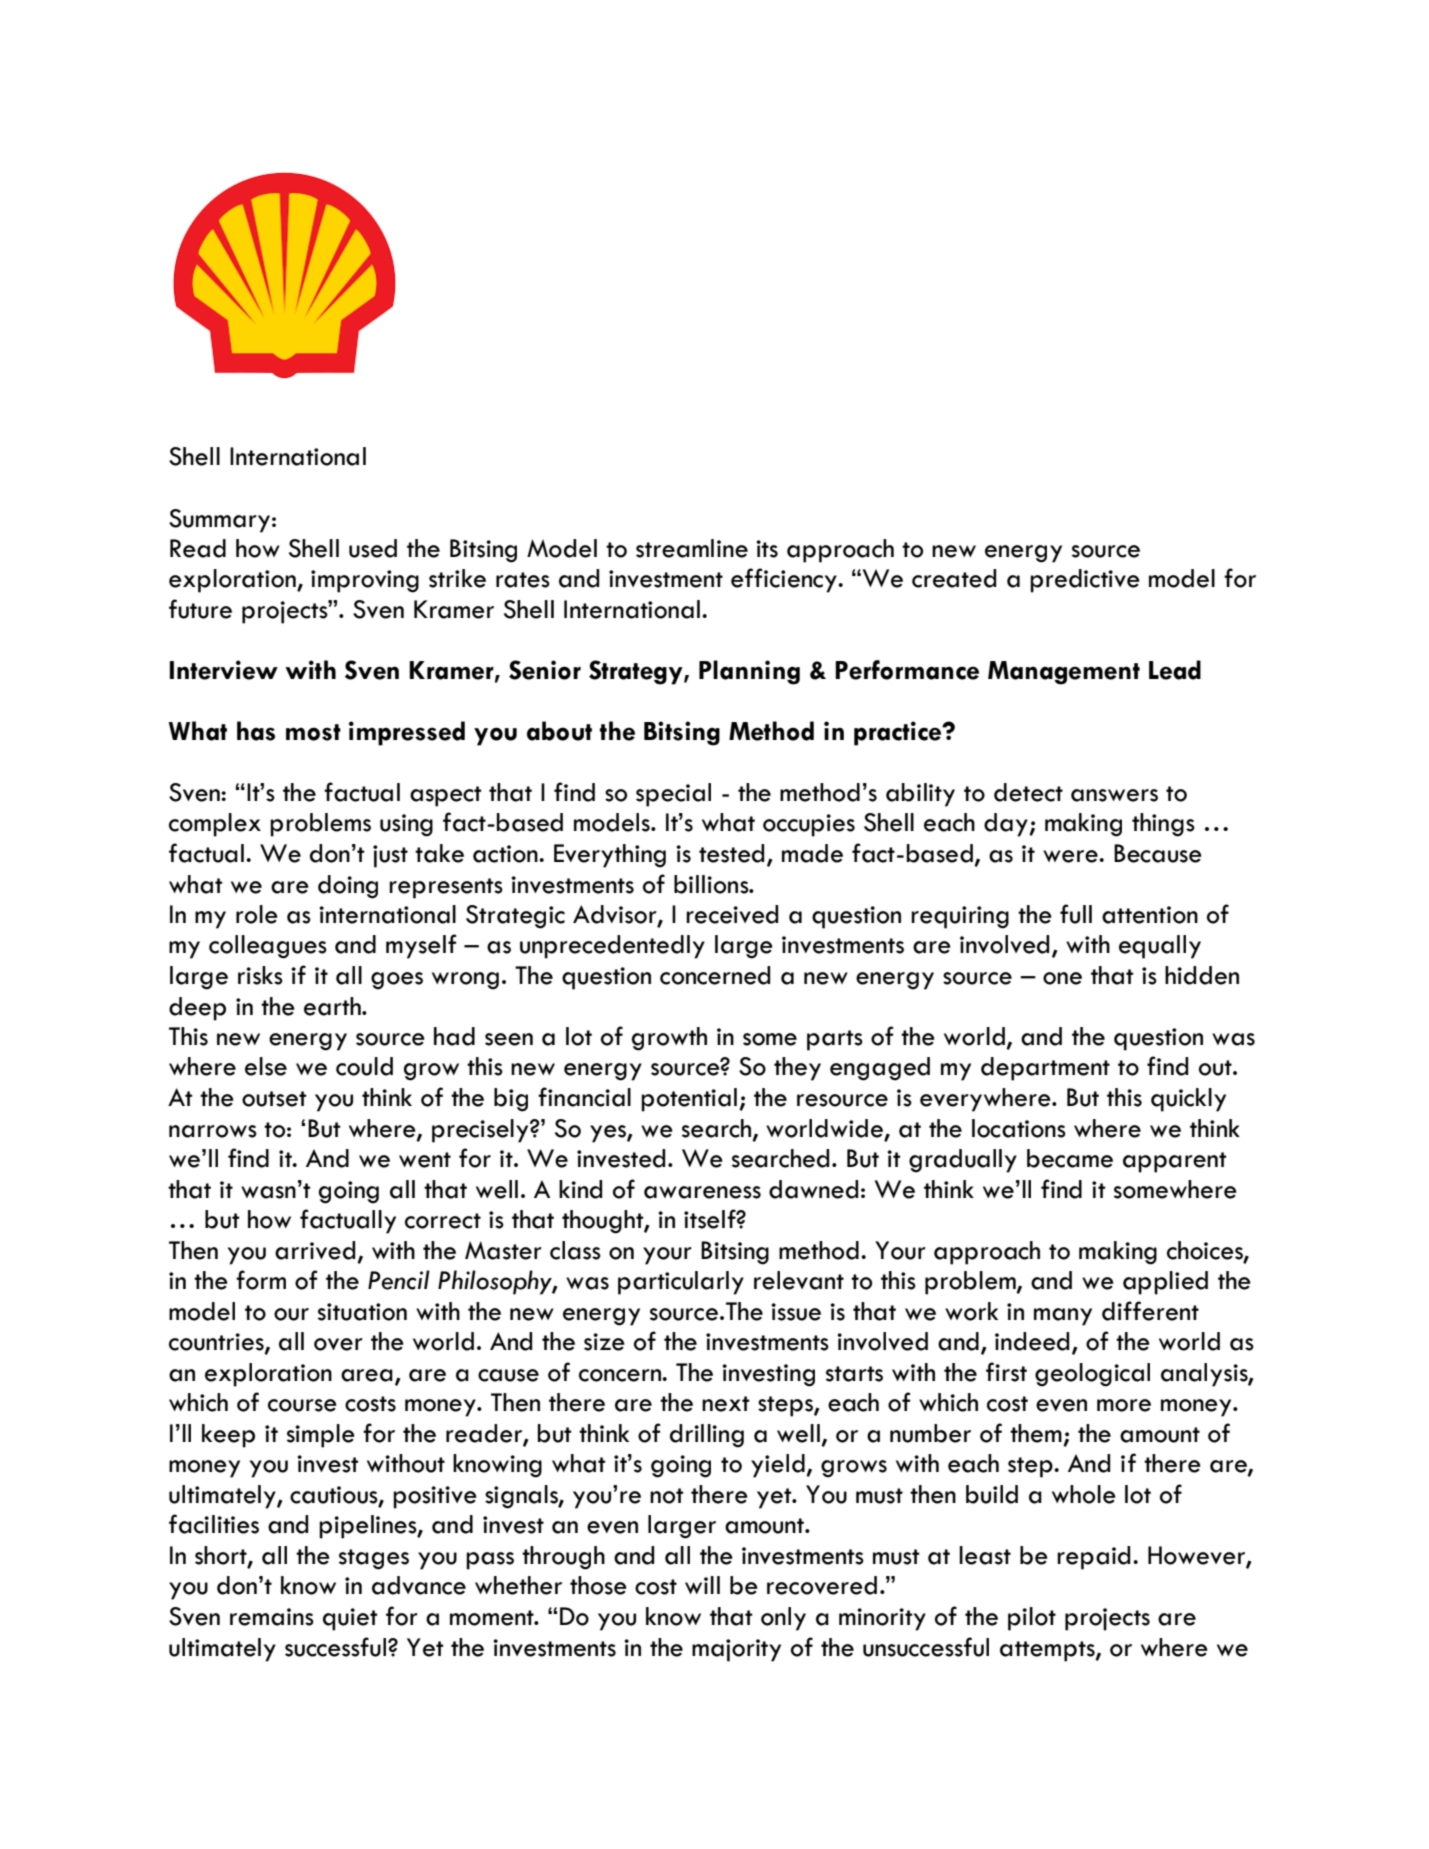  I want to click on quiet, so click(350, 1619).
